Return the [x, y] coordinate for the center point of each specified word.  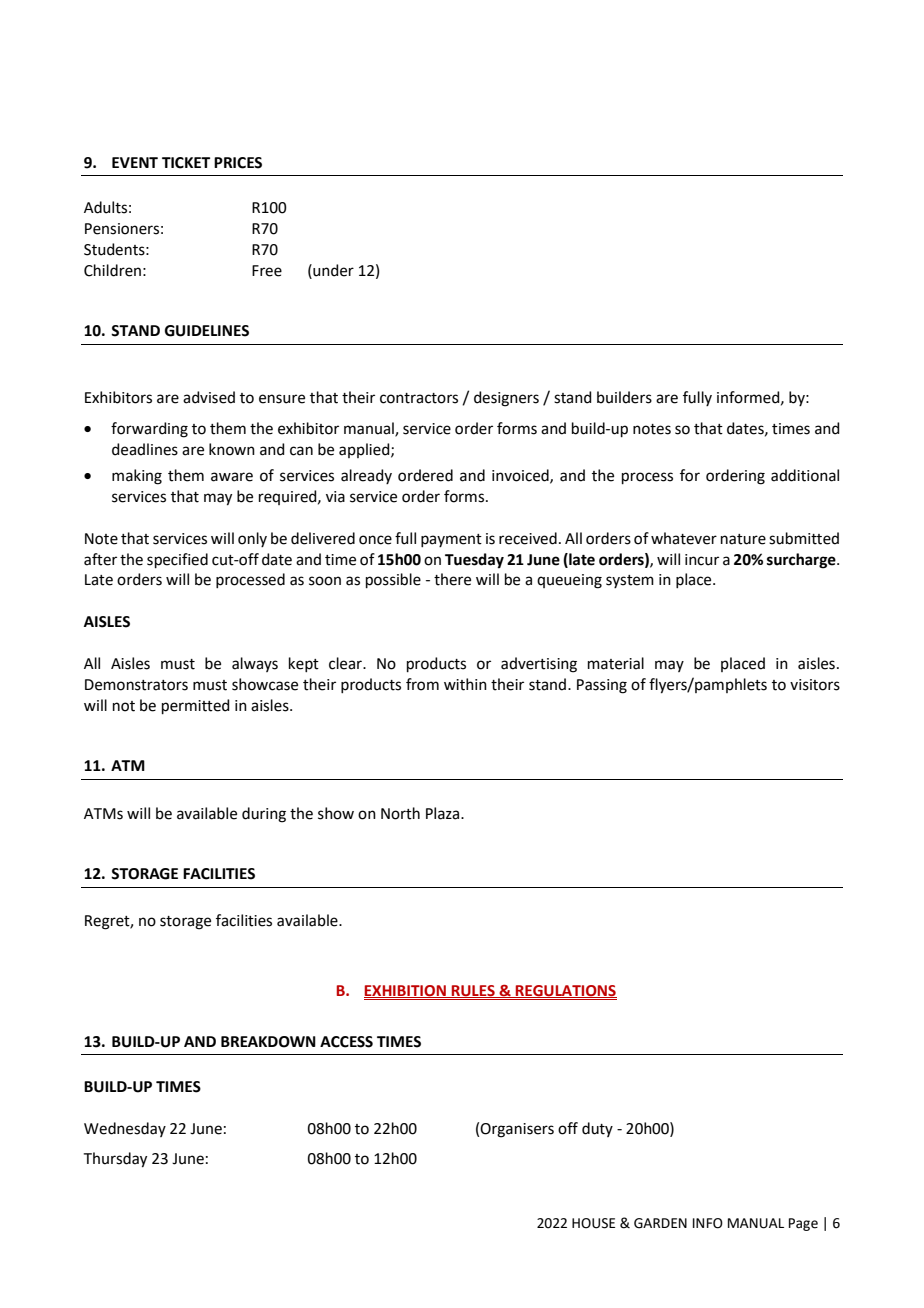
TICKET [186, 163]
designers [506, 399]
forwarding [149, 430]
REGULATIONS [565, 991]
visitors [815, 685]
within [465, 684]
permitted [196, 706]
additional [805, 475]
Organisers [517, 1130]
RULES [473, 991]
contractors [419, 398]
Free [267, 271]
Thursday [115, 1160]
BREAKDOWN [268, 1042]
